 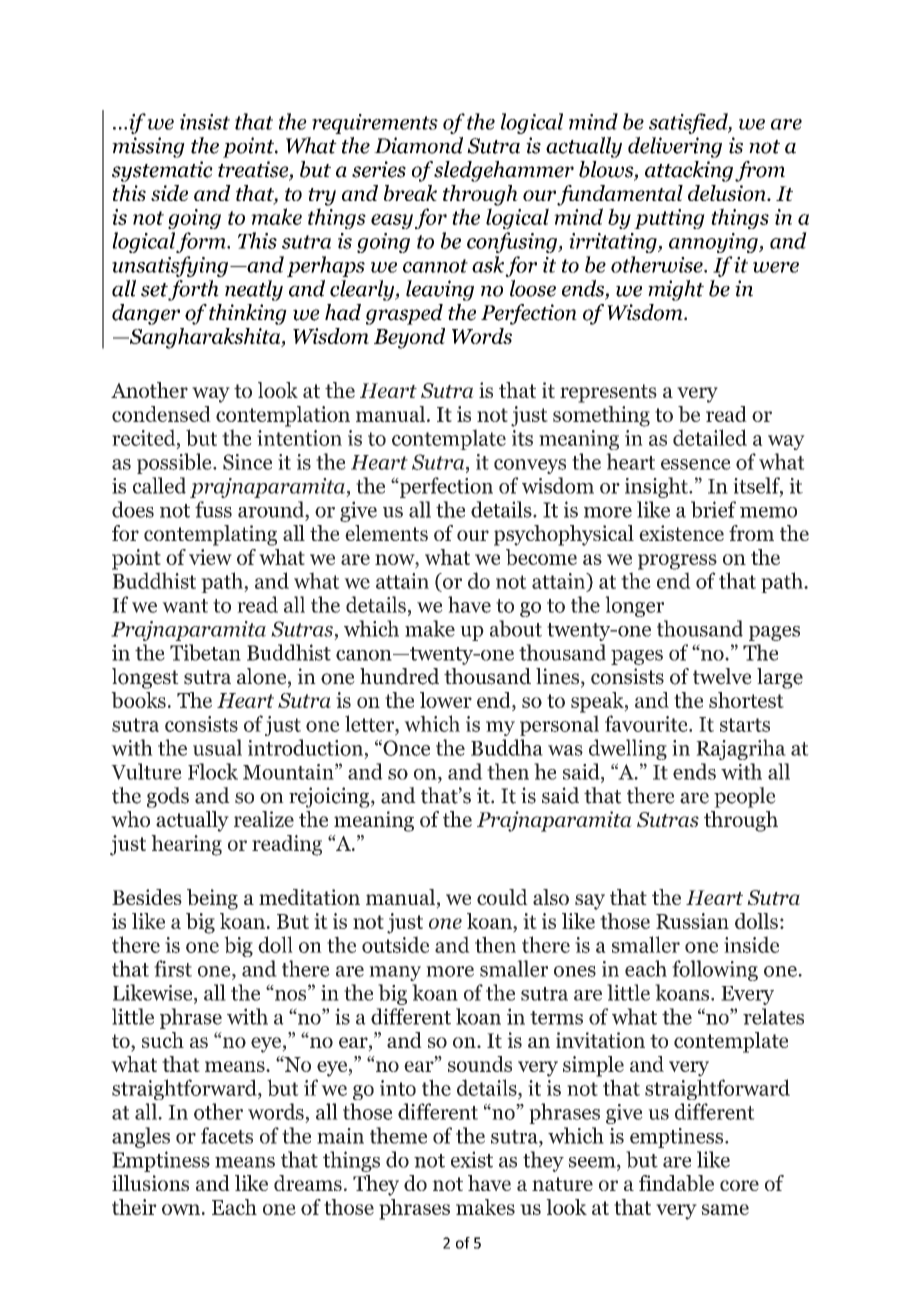 What do you see at coordinates (710, 437) in the page?
I see `detailed` at bounding box center [710, 437].
